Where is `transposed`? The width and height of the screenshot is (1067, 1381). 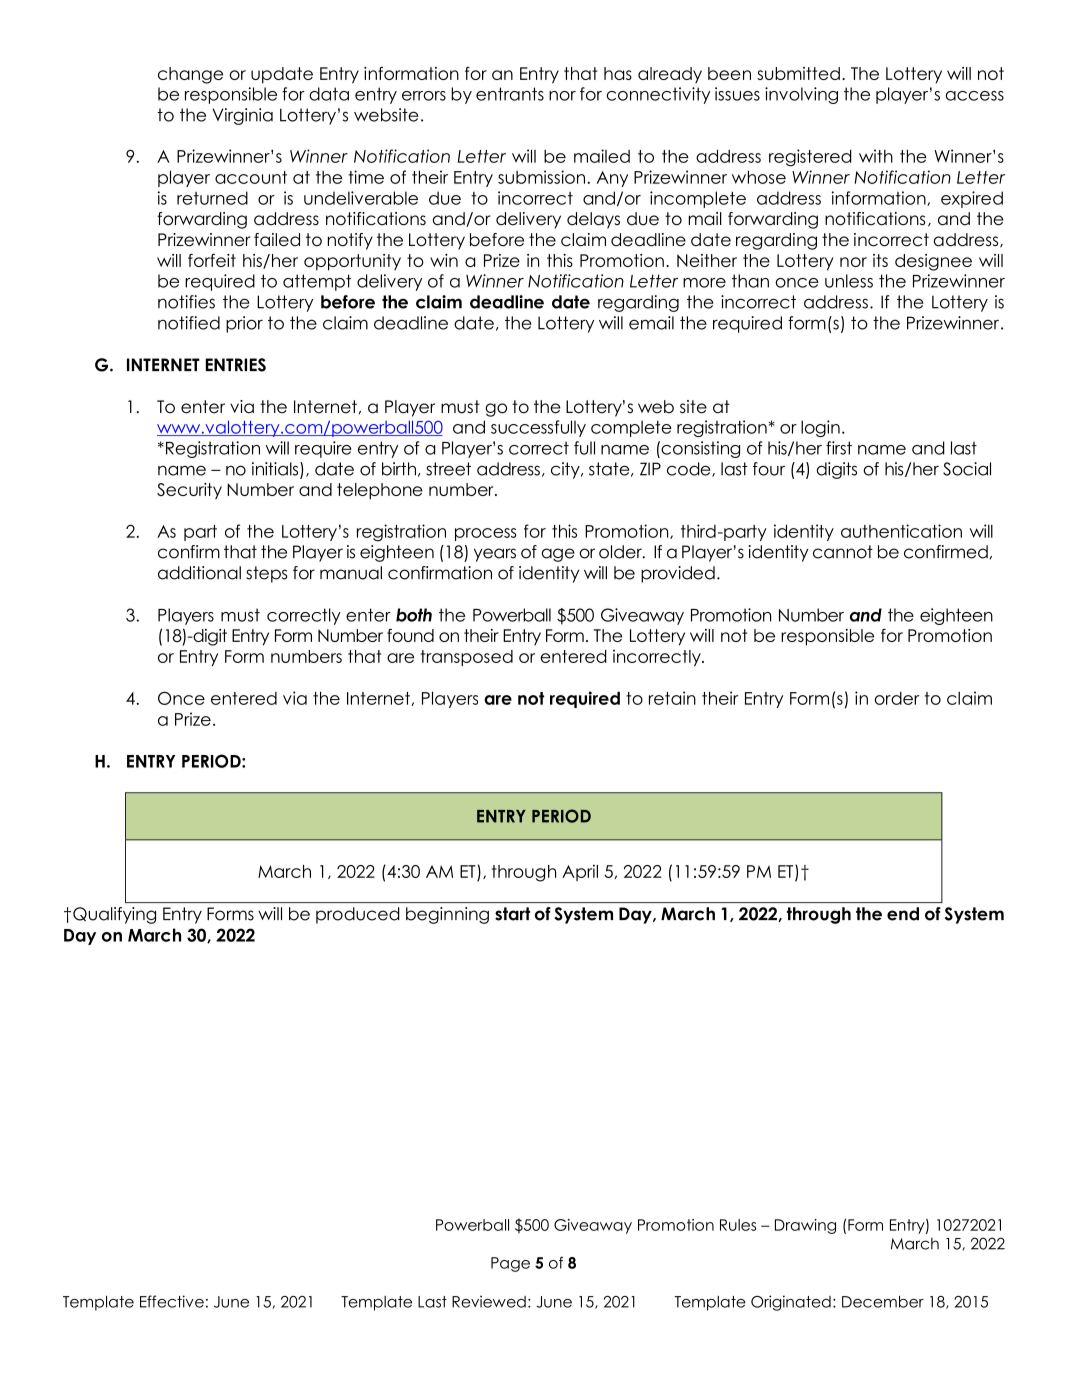 transposed is located at coordinates (466, 658).
